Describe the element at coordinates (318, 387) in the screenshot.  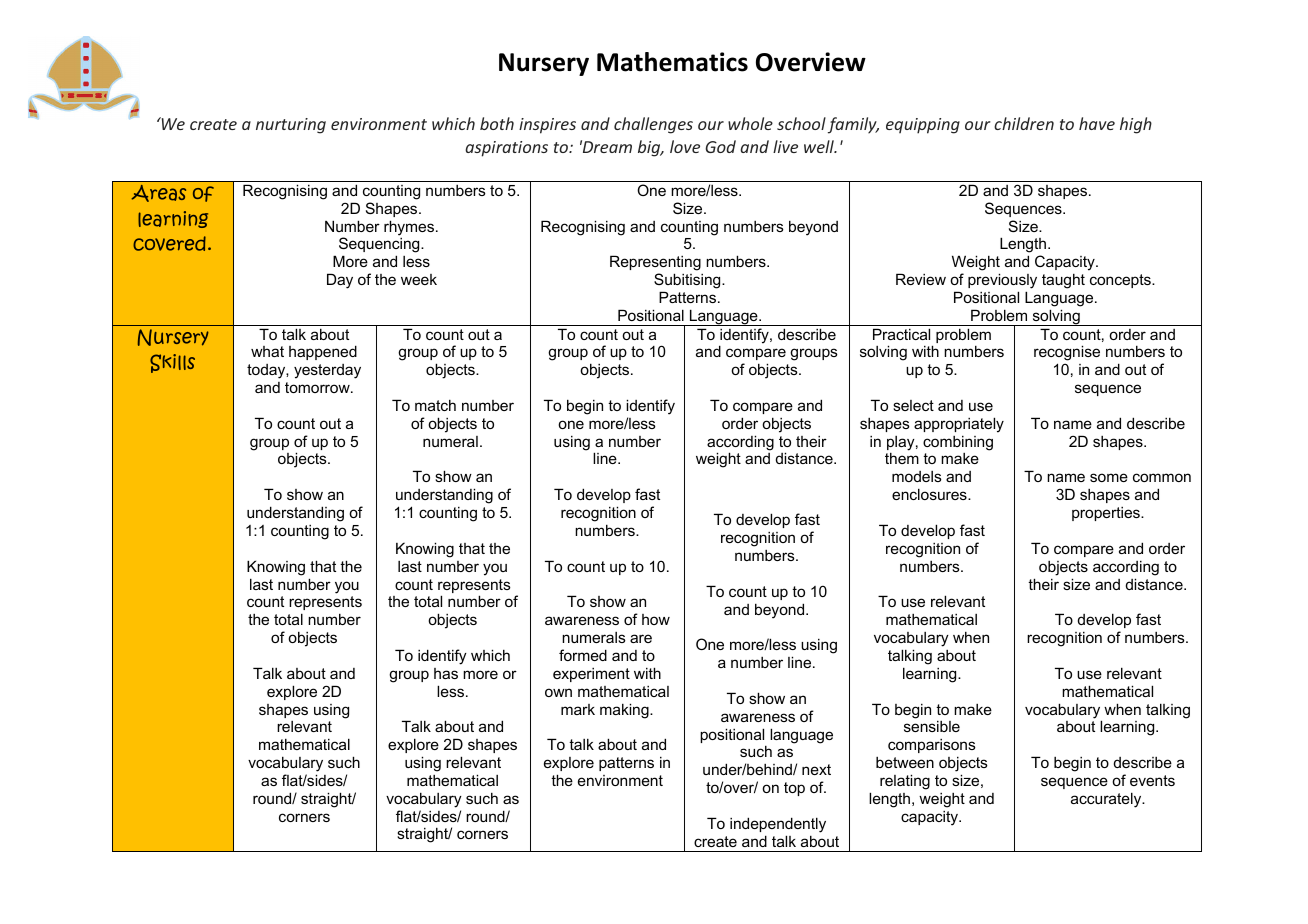
I see `tomorrow` at that location.
